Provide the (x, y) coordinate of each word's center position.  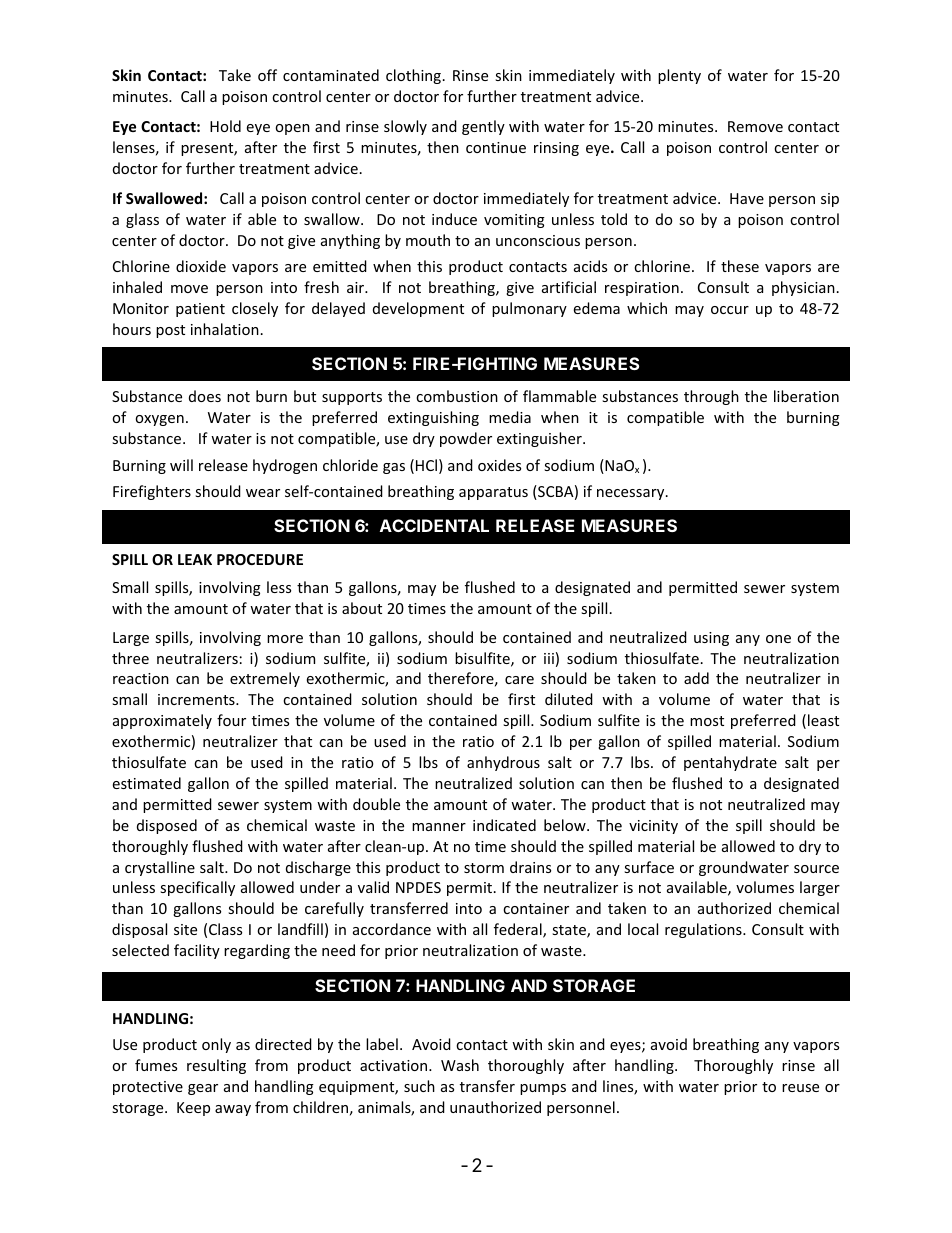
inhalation (225, 329)
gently (483, 127)
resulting (216, 1066)
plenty (679, 76)
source (816, 869)
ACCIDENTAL (434, 525)
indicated (504, 825)
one (778, 639)
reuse (800, 1088)
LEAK (195, 559)
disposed (167, 826)
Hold (225, 126)
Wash (460, 1065)
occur (730, 310)
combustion (457, 396)
